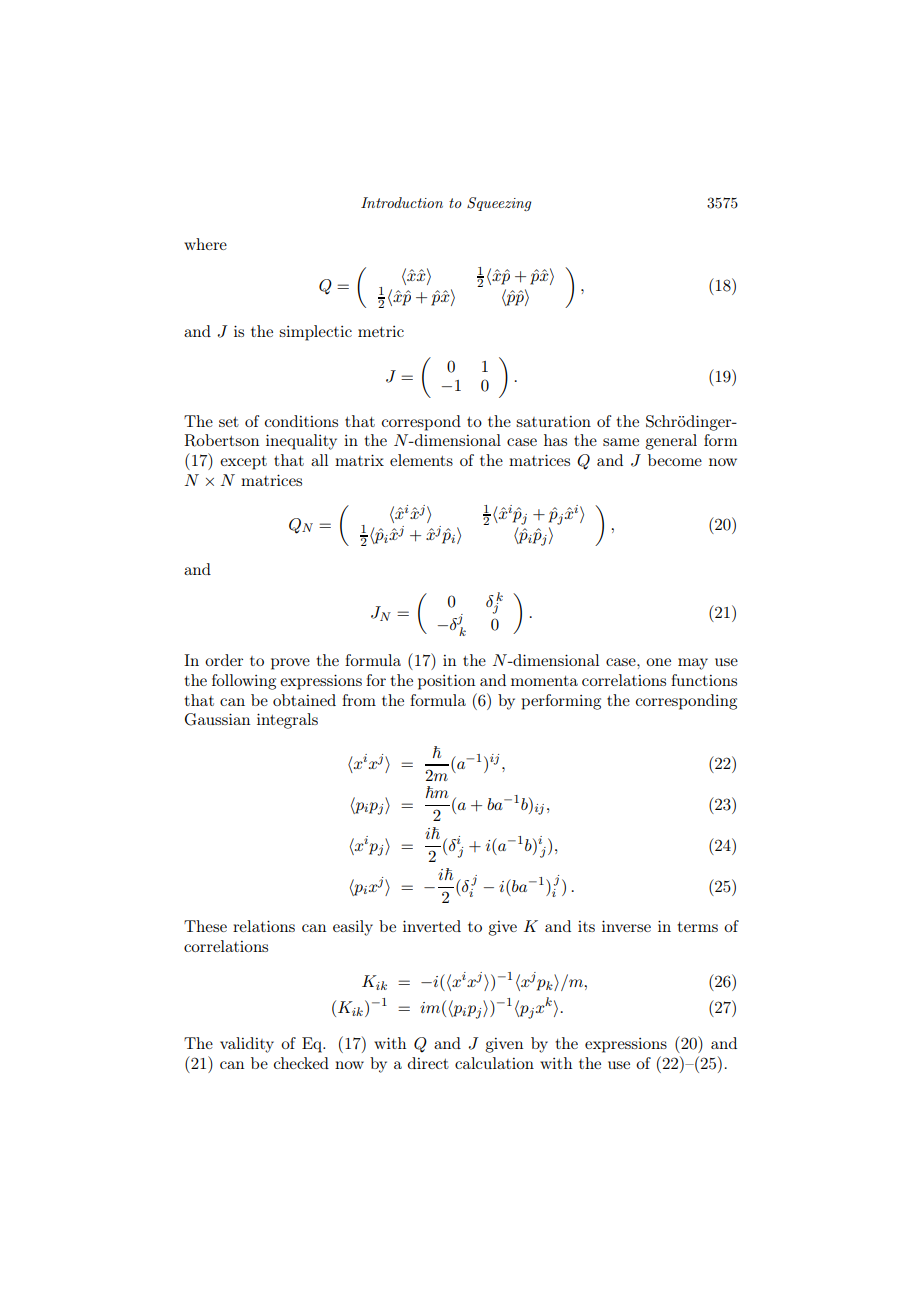  What do you see at coordinates (287, 721) in the screenshot?
I see `integrals` at bounding box center [287, 721].
